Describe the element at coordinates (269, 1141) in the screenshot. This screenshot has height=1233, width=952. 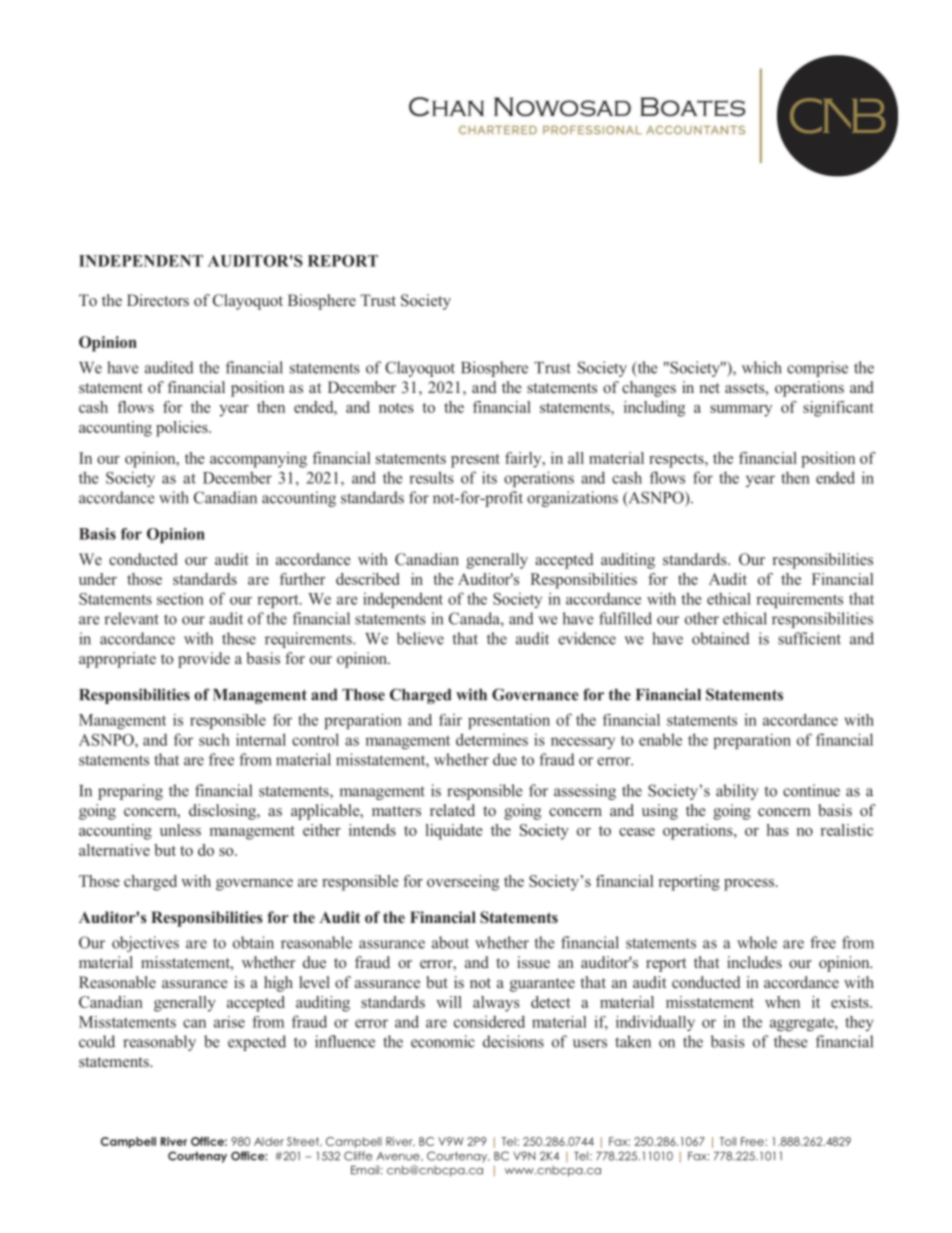
I see `Alder` at that location.
